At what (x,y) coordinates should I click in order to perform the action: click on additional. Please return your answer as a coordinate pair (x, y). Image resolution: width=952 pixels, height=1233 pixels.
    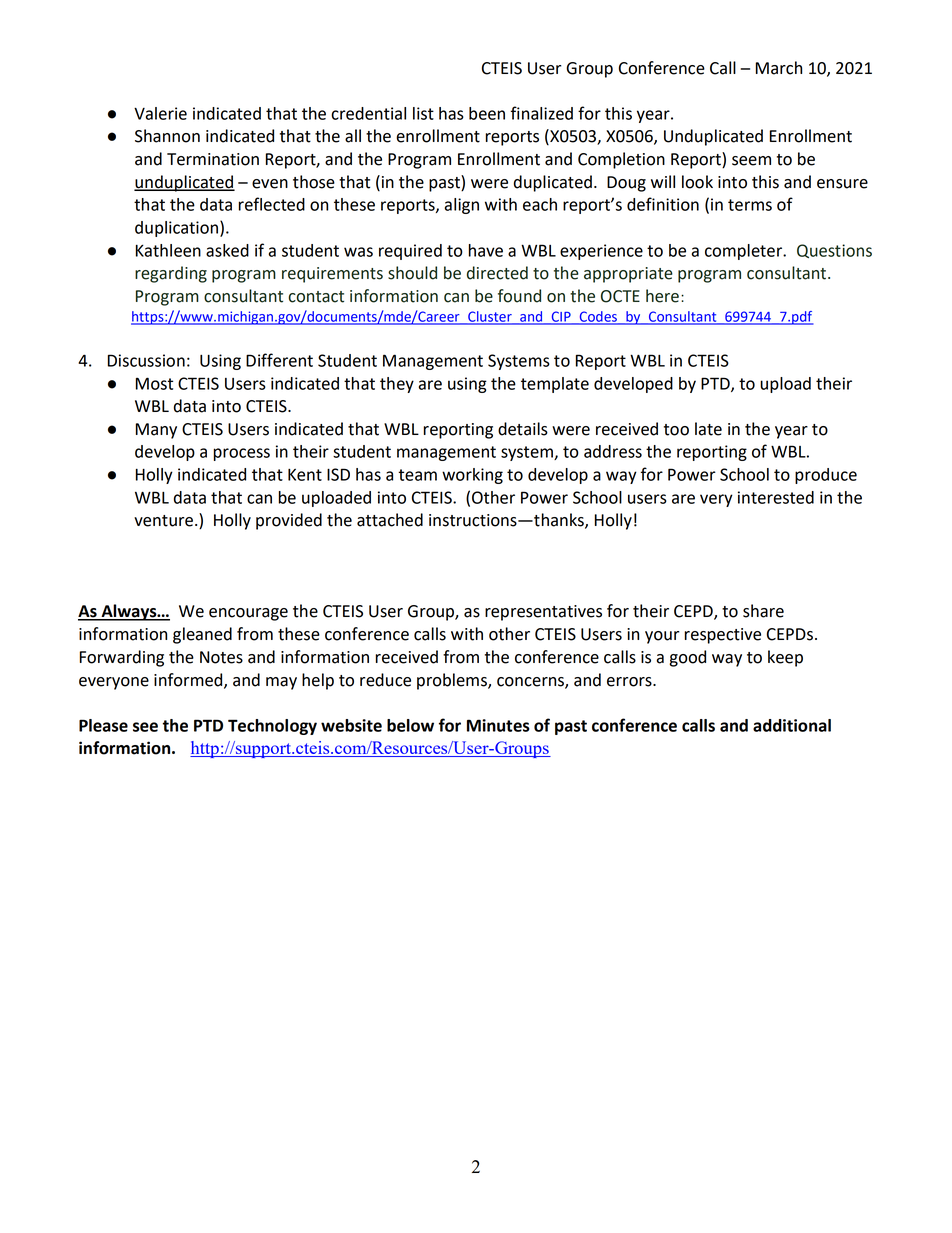
    Looking at the image, I should click on (792, 725).
